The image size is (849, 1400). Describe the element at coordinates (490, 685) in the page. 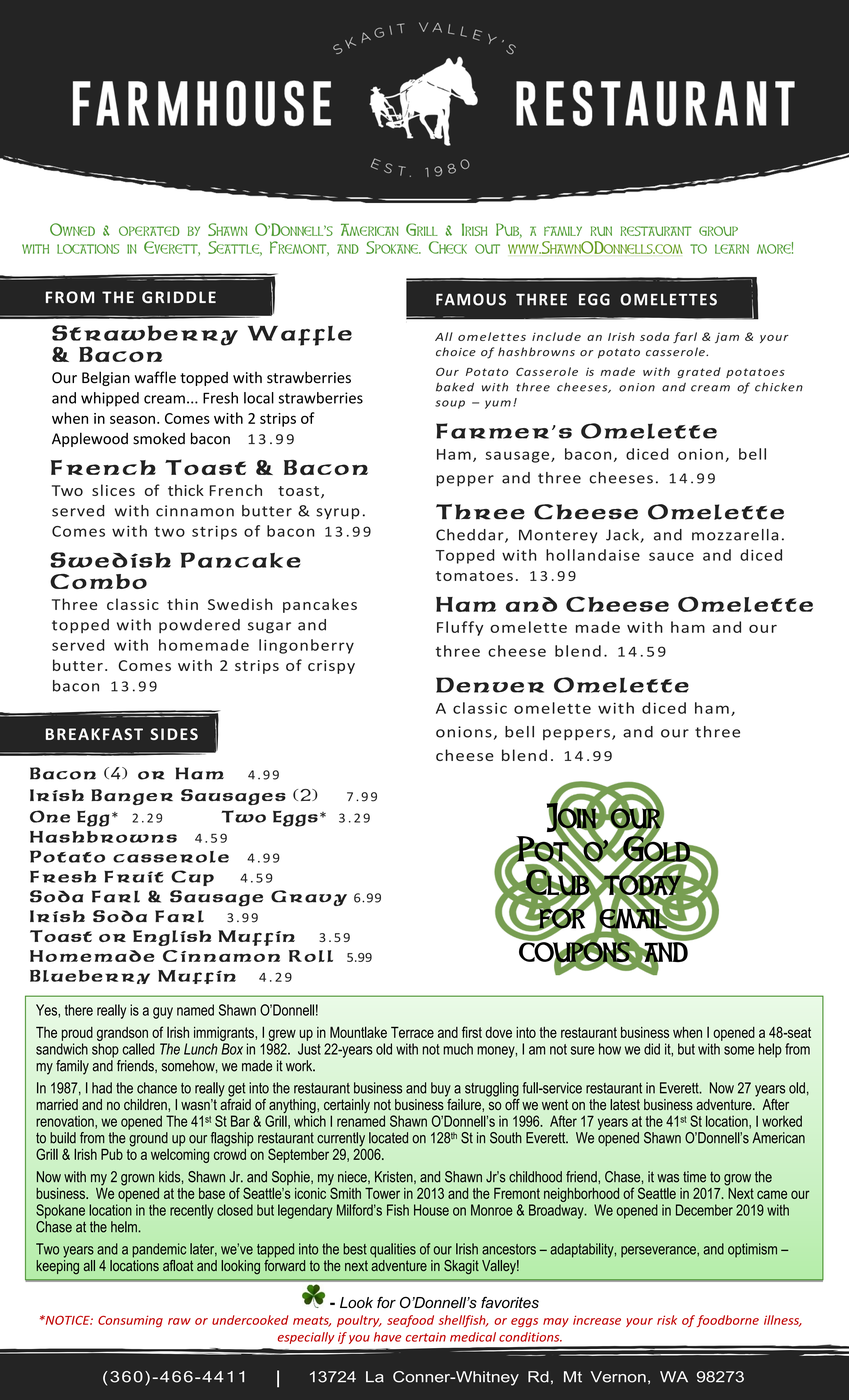

I see `Denver` at that location.
